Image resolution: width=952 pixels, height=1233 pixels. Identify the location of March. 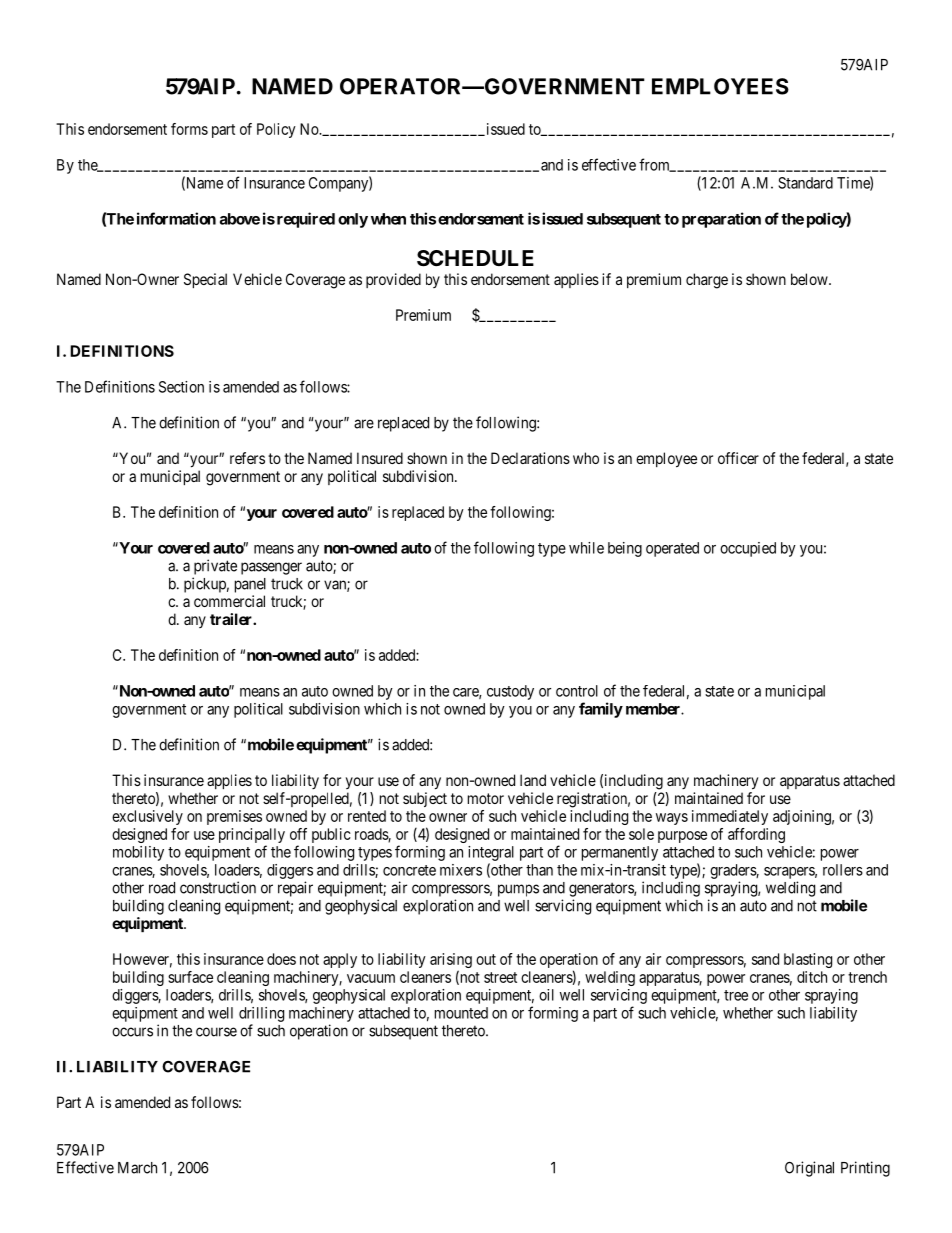
(137, 1168).
